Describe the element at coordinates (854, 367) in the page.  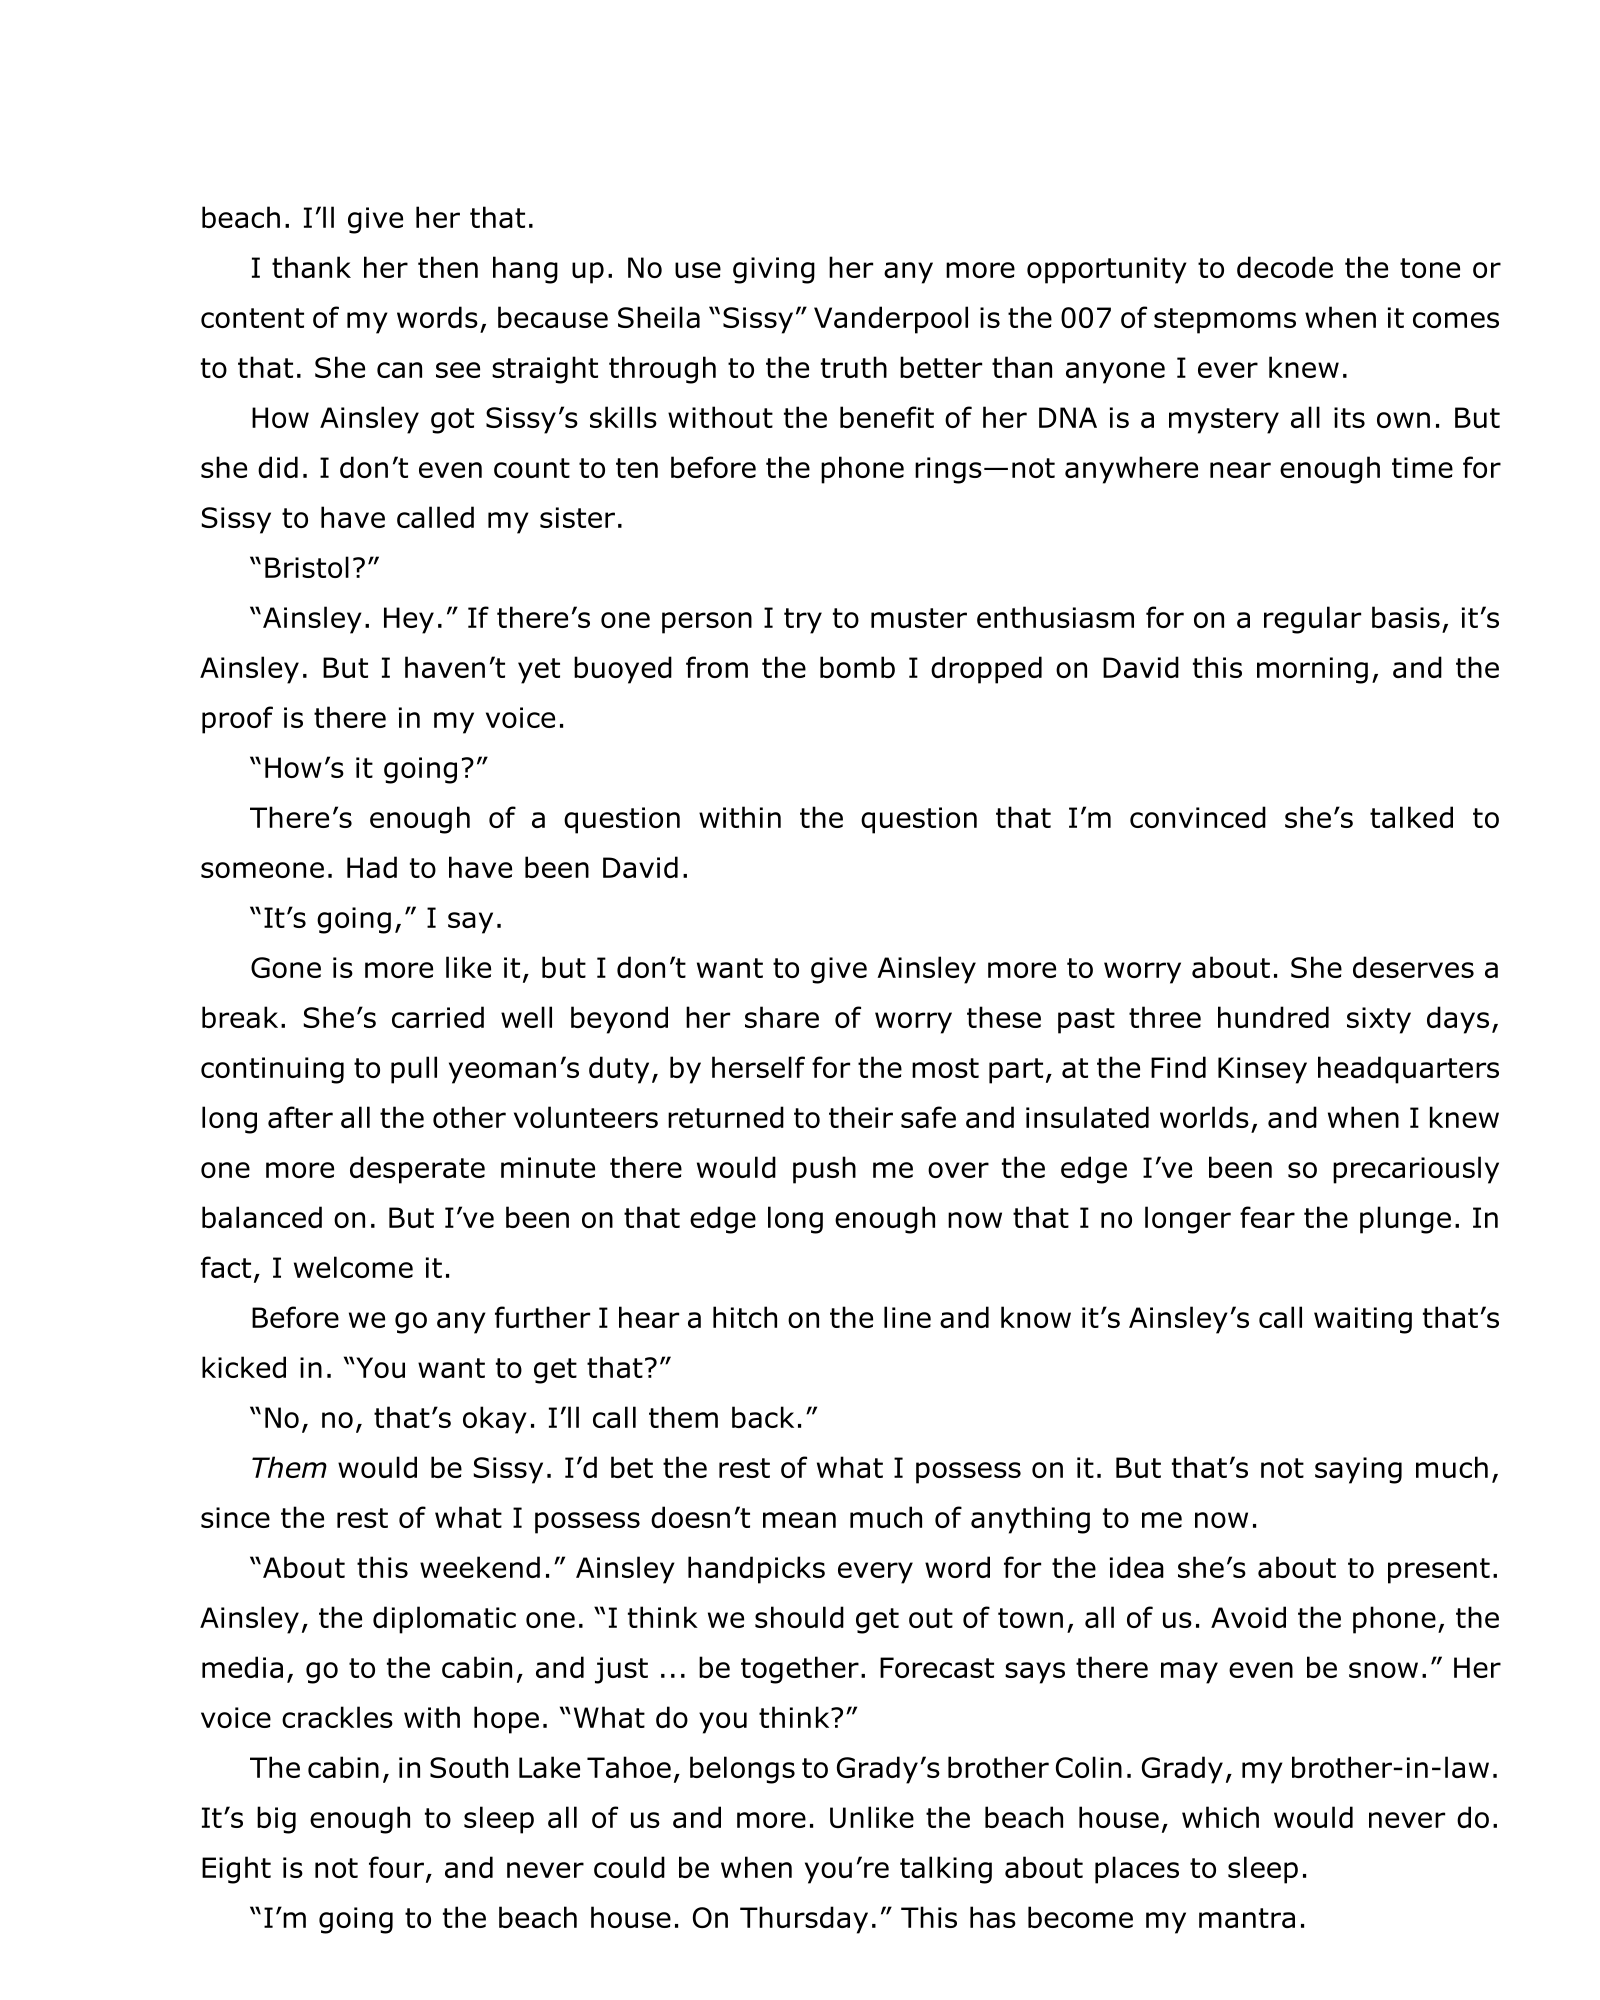
I see `truth` at that location.
